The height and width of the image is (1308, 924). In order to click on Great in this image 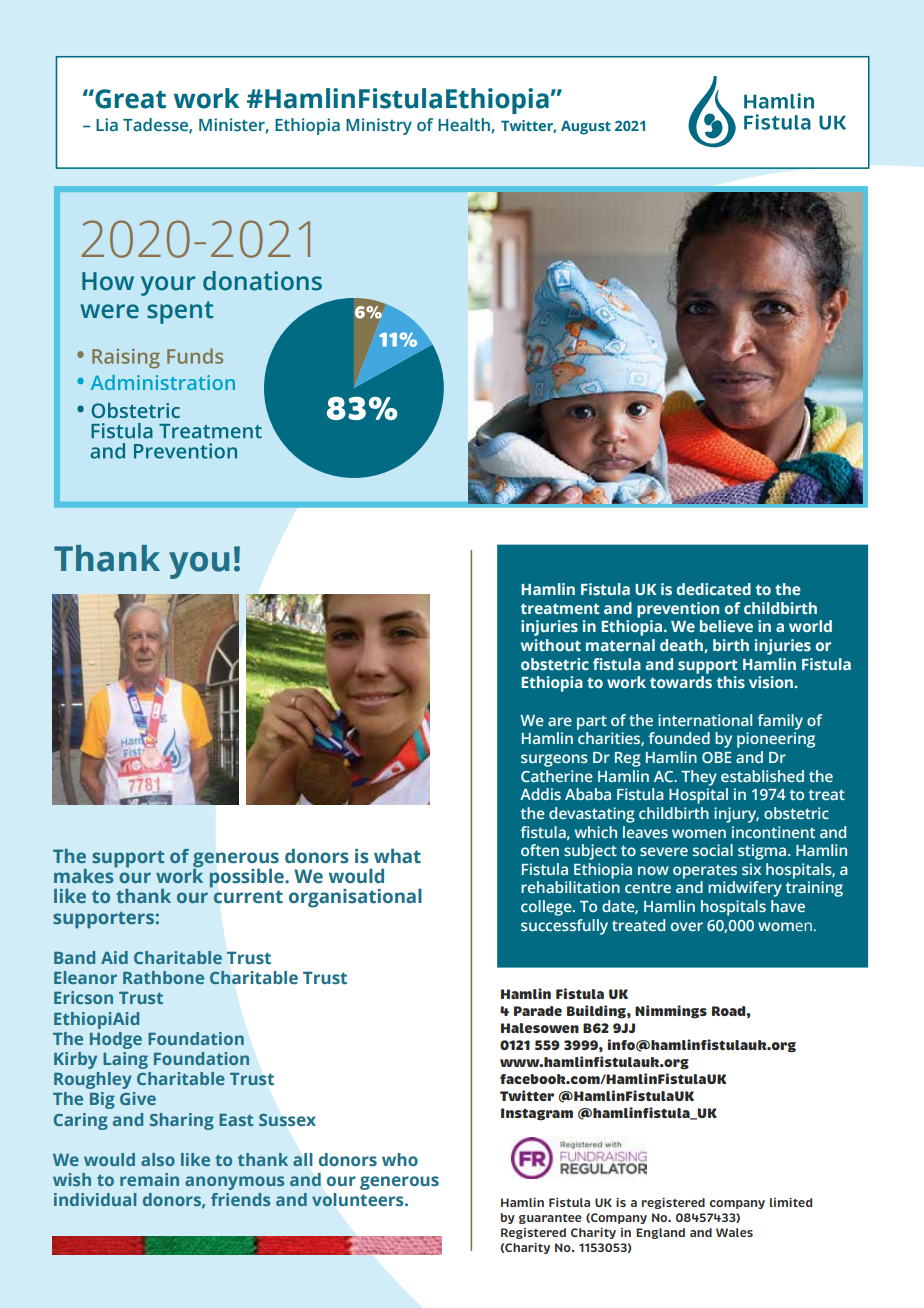, I will do `click(129, 99)`.
